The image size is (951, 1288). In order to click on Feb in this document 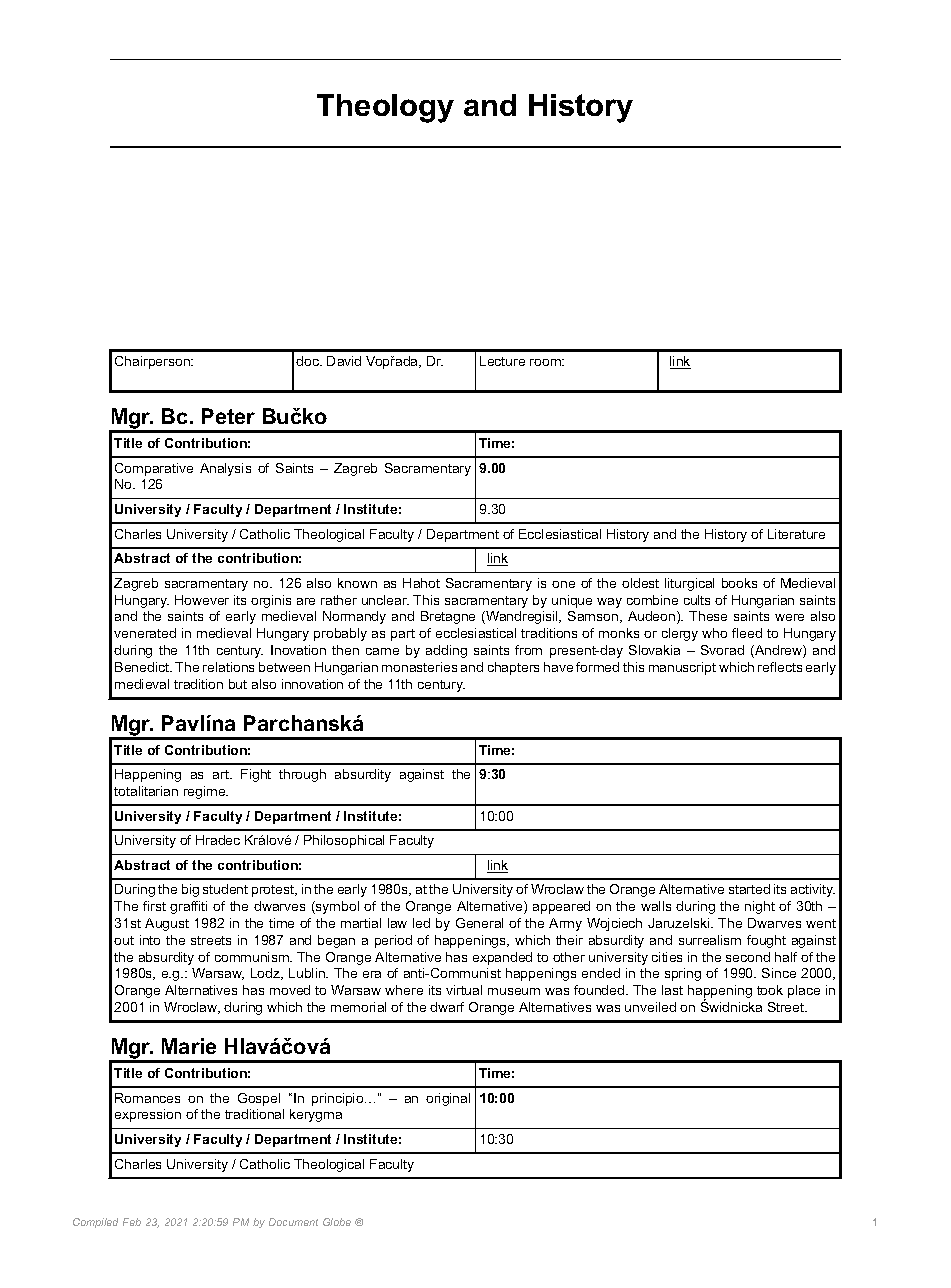, I will do `click(132, 1222)`.
